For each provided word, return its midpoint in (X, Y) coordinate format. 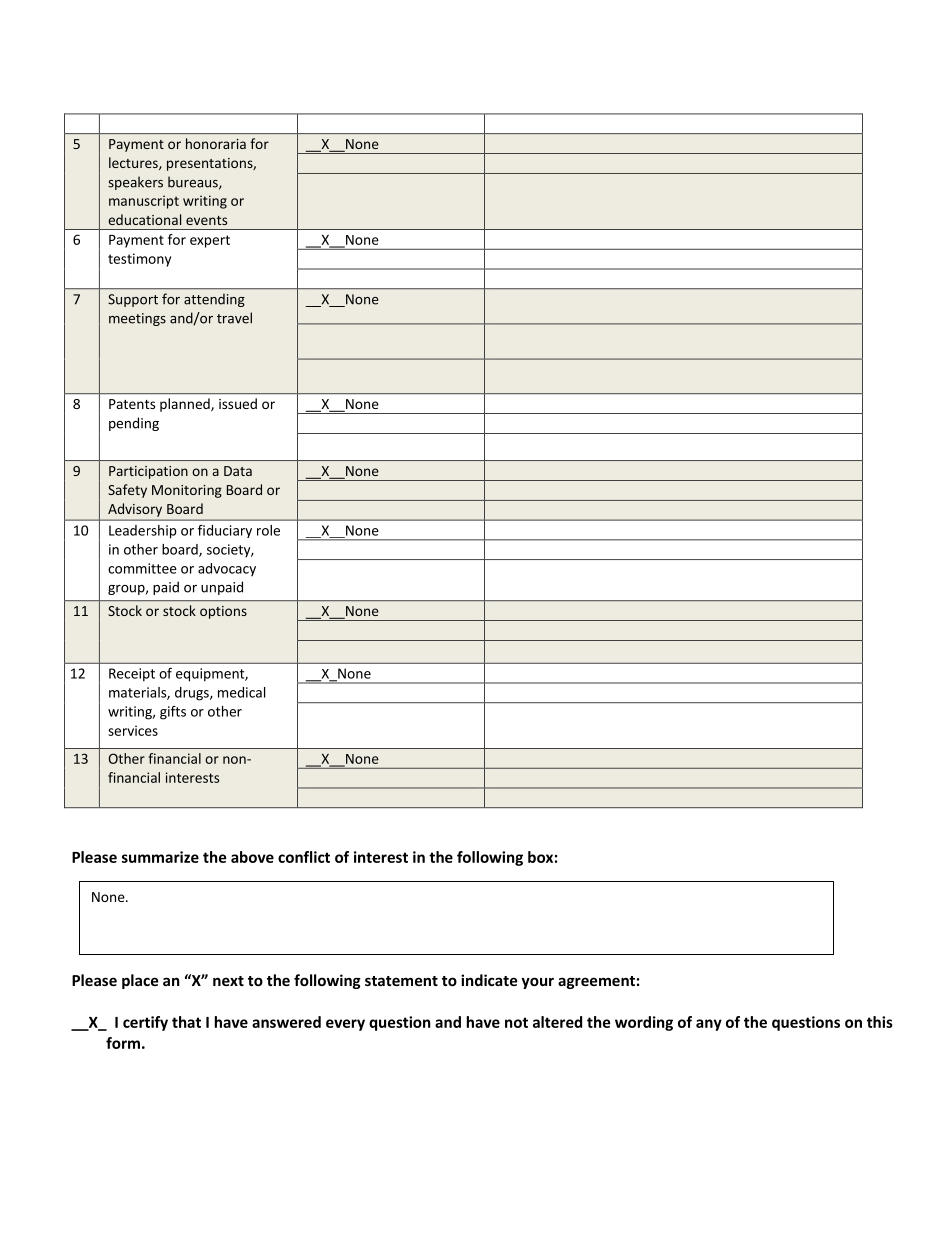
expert (210, 241)
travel (234, 318)
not (516, 1022)
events (206, 220)
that (186, 1022)
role (268, 530)
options (223, 612)
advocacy (227, 569)
